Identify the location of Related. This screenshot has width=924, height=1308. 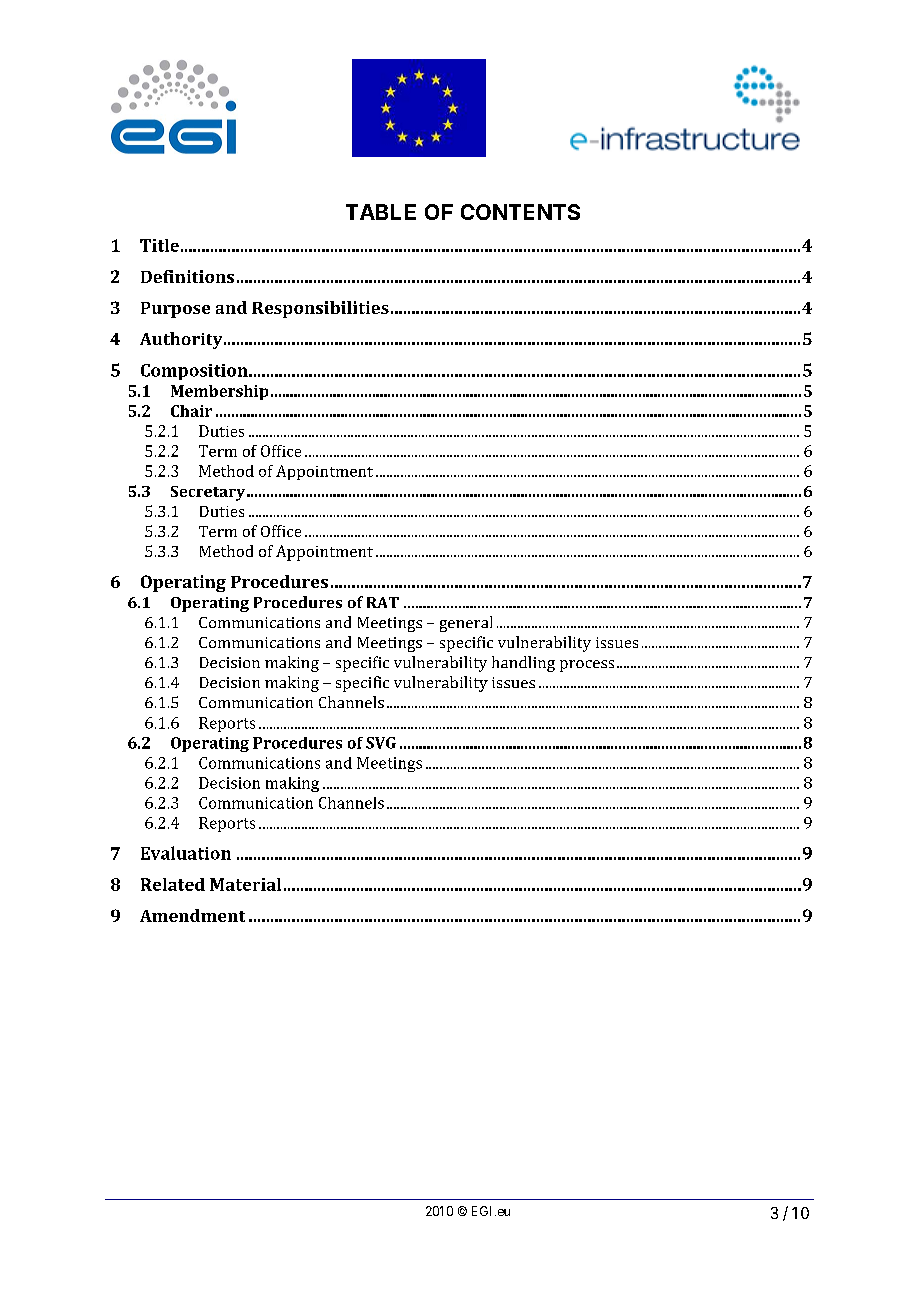
(173, 884).
